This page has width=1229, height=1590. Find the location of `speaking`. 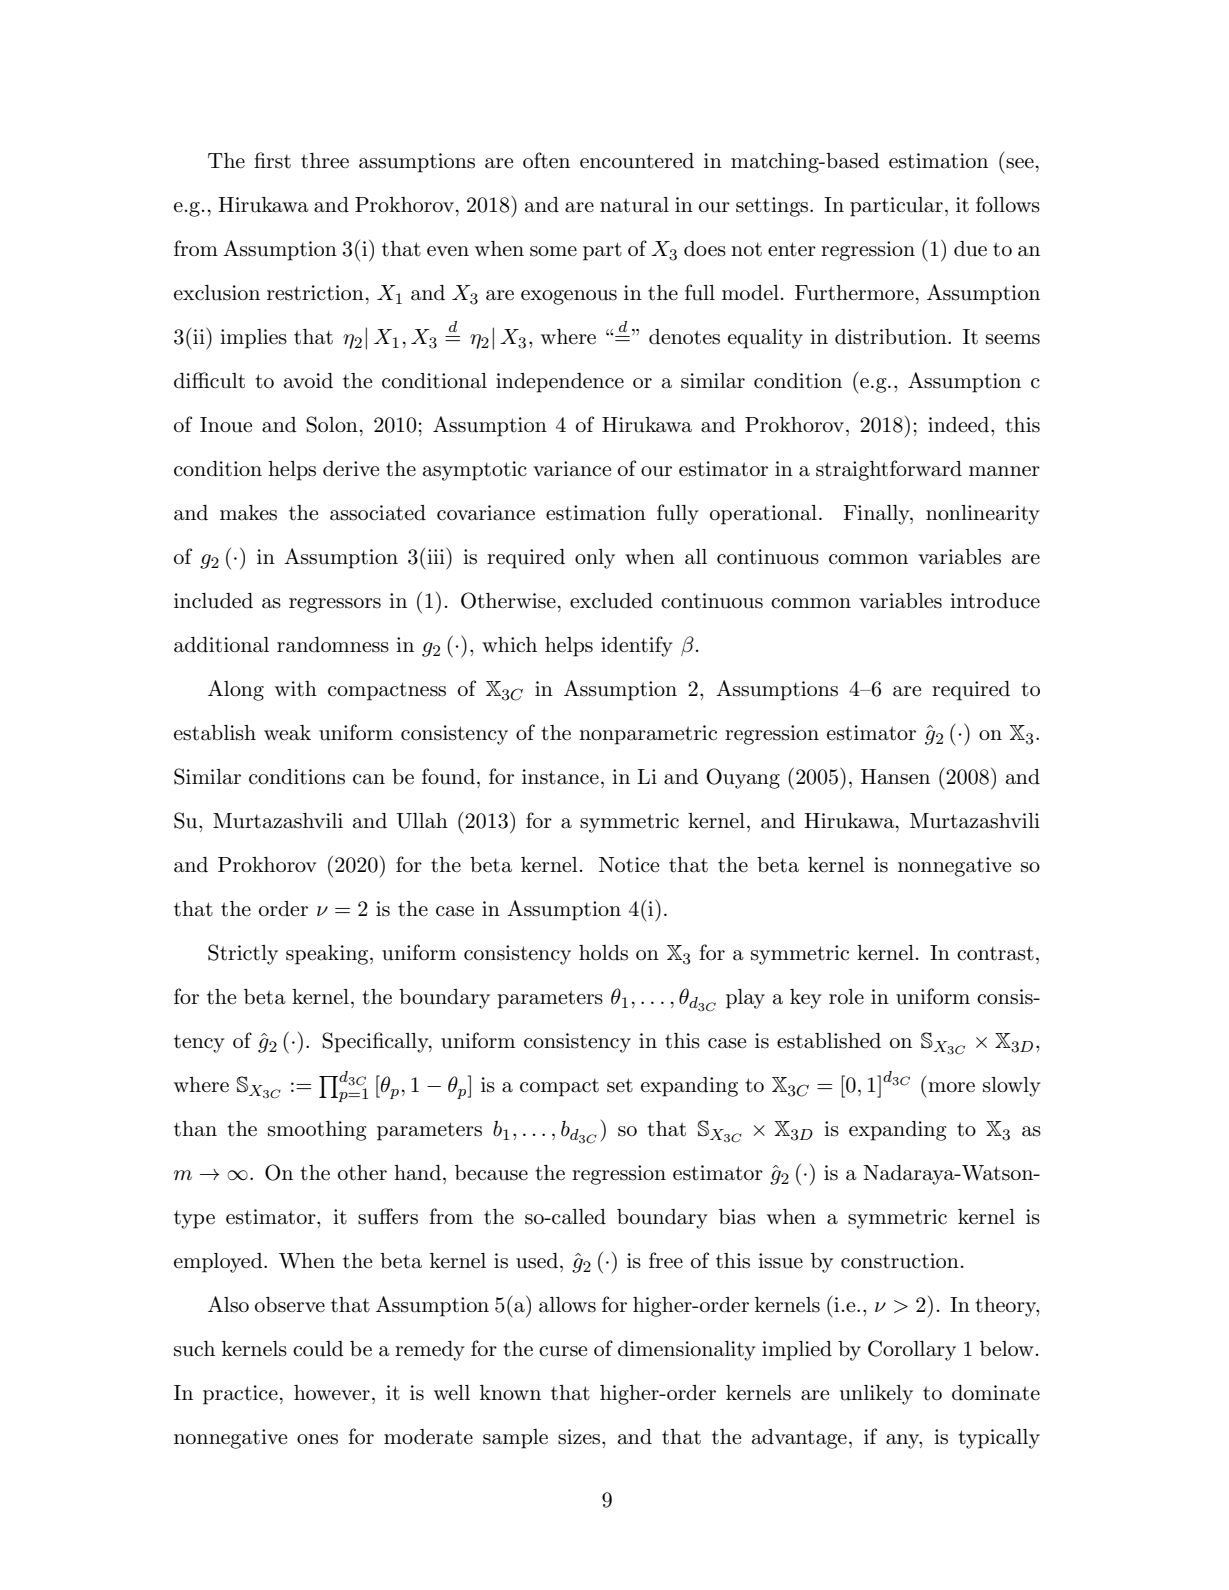

speaking is located at coordinates (328, 955).
